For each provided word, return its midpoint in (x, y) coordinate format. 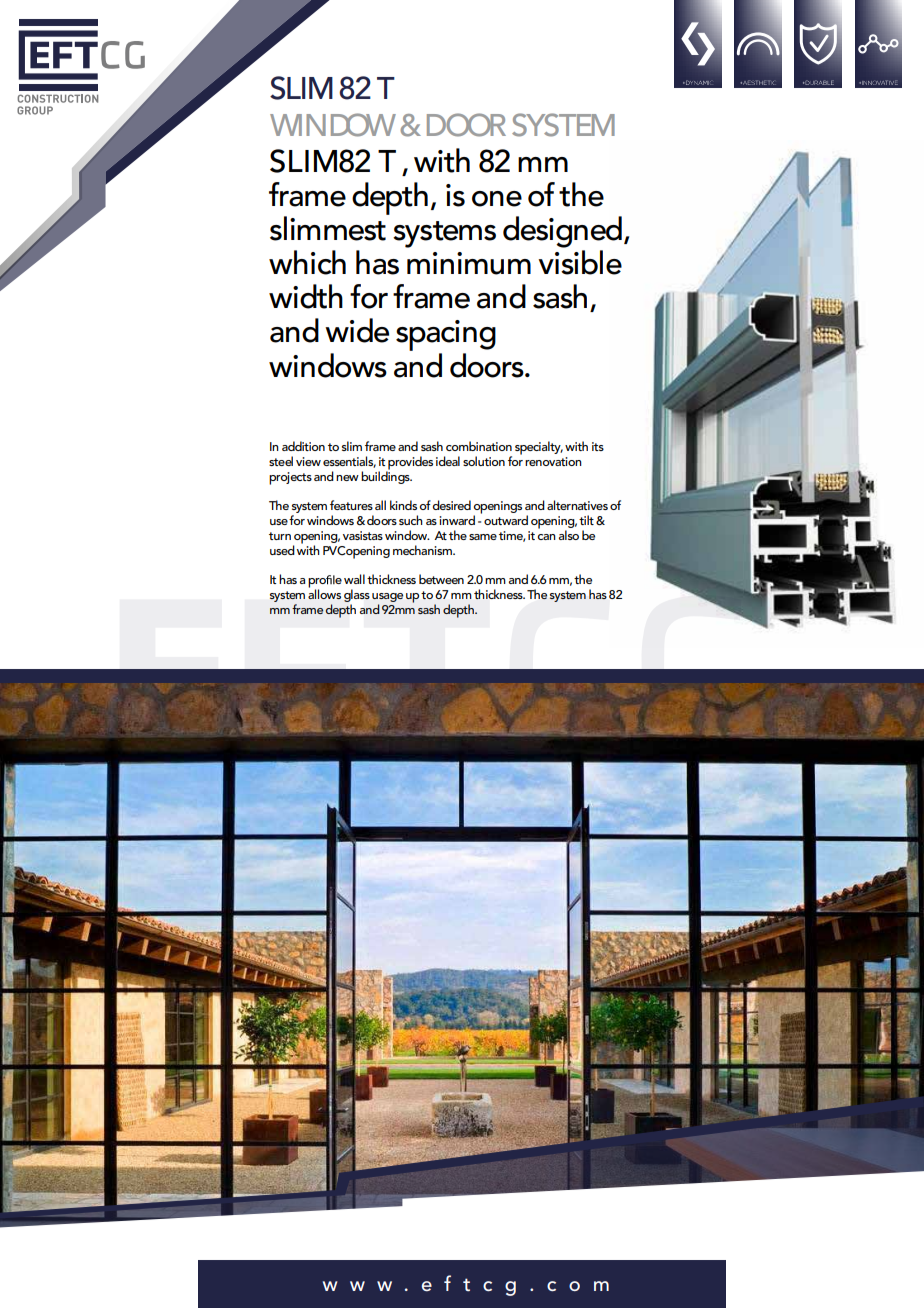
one (497, 199)
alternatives (577, 505)
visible (580, 262)
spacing (446, 337)
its (598, 446)
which (307, 262)
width (306, 296)
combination (479, 446)
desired (452, 505)
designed (562, 232)
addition (303, 446)
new (347, 478)
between (441, 579)
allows (324, 593)
